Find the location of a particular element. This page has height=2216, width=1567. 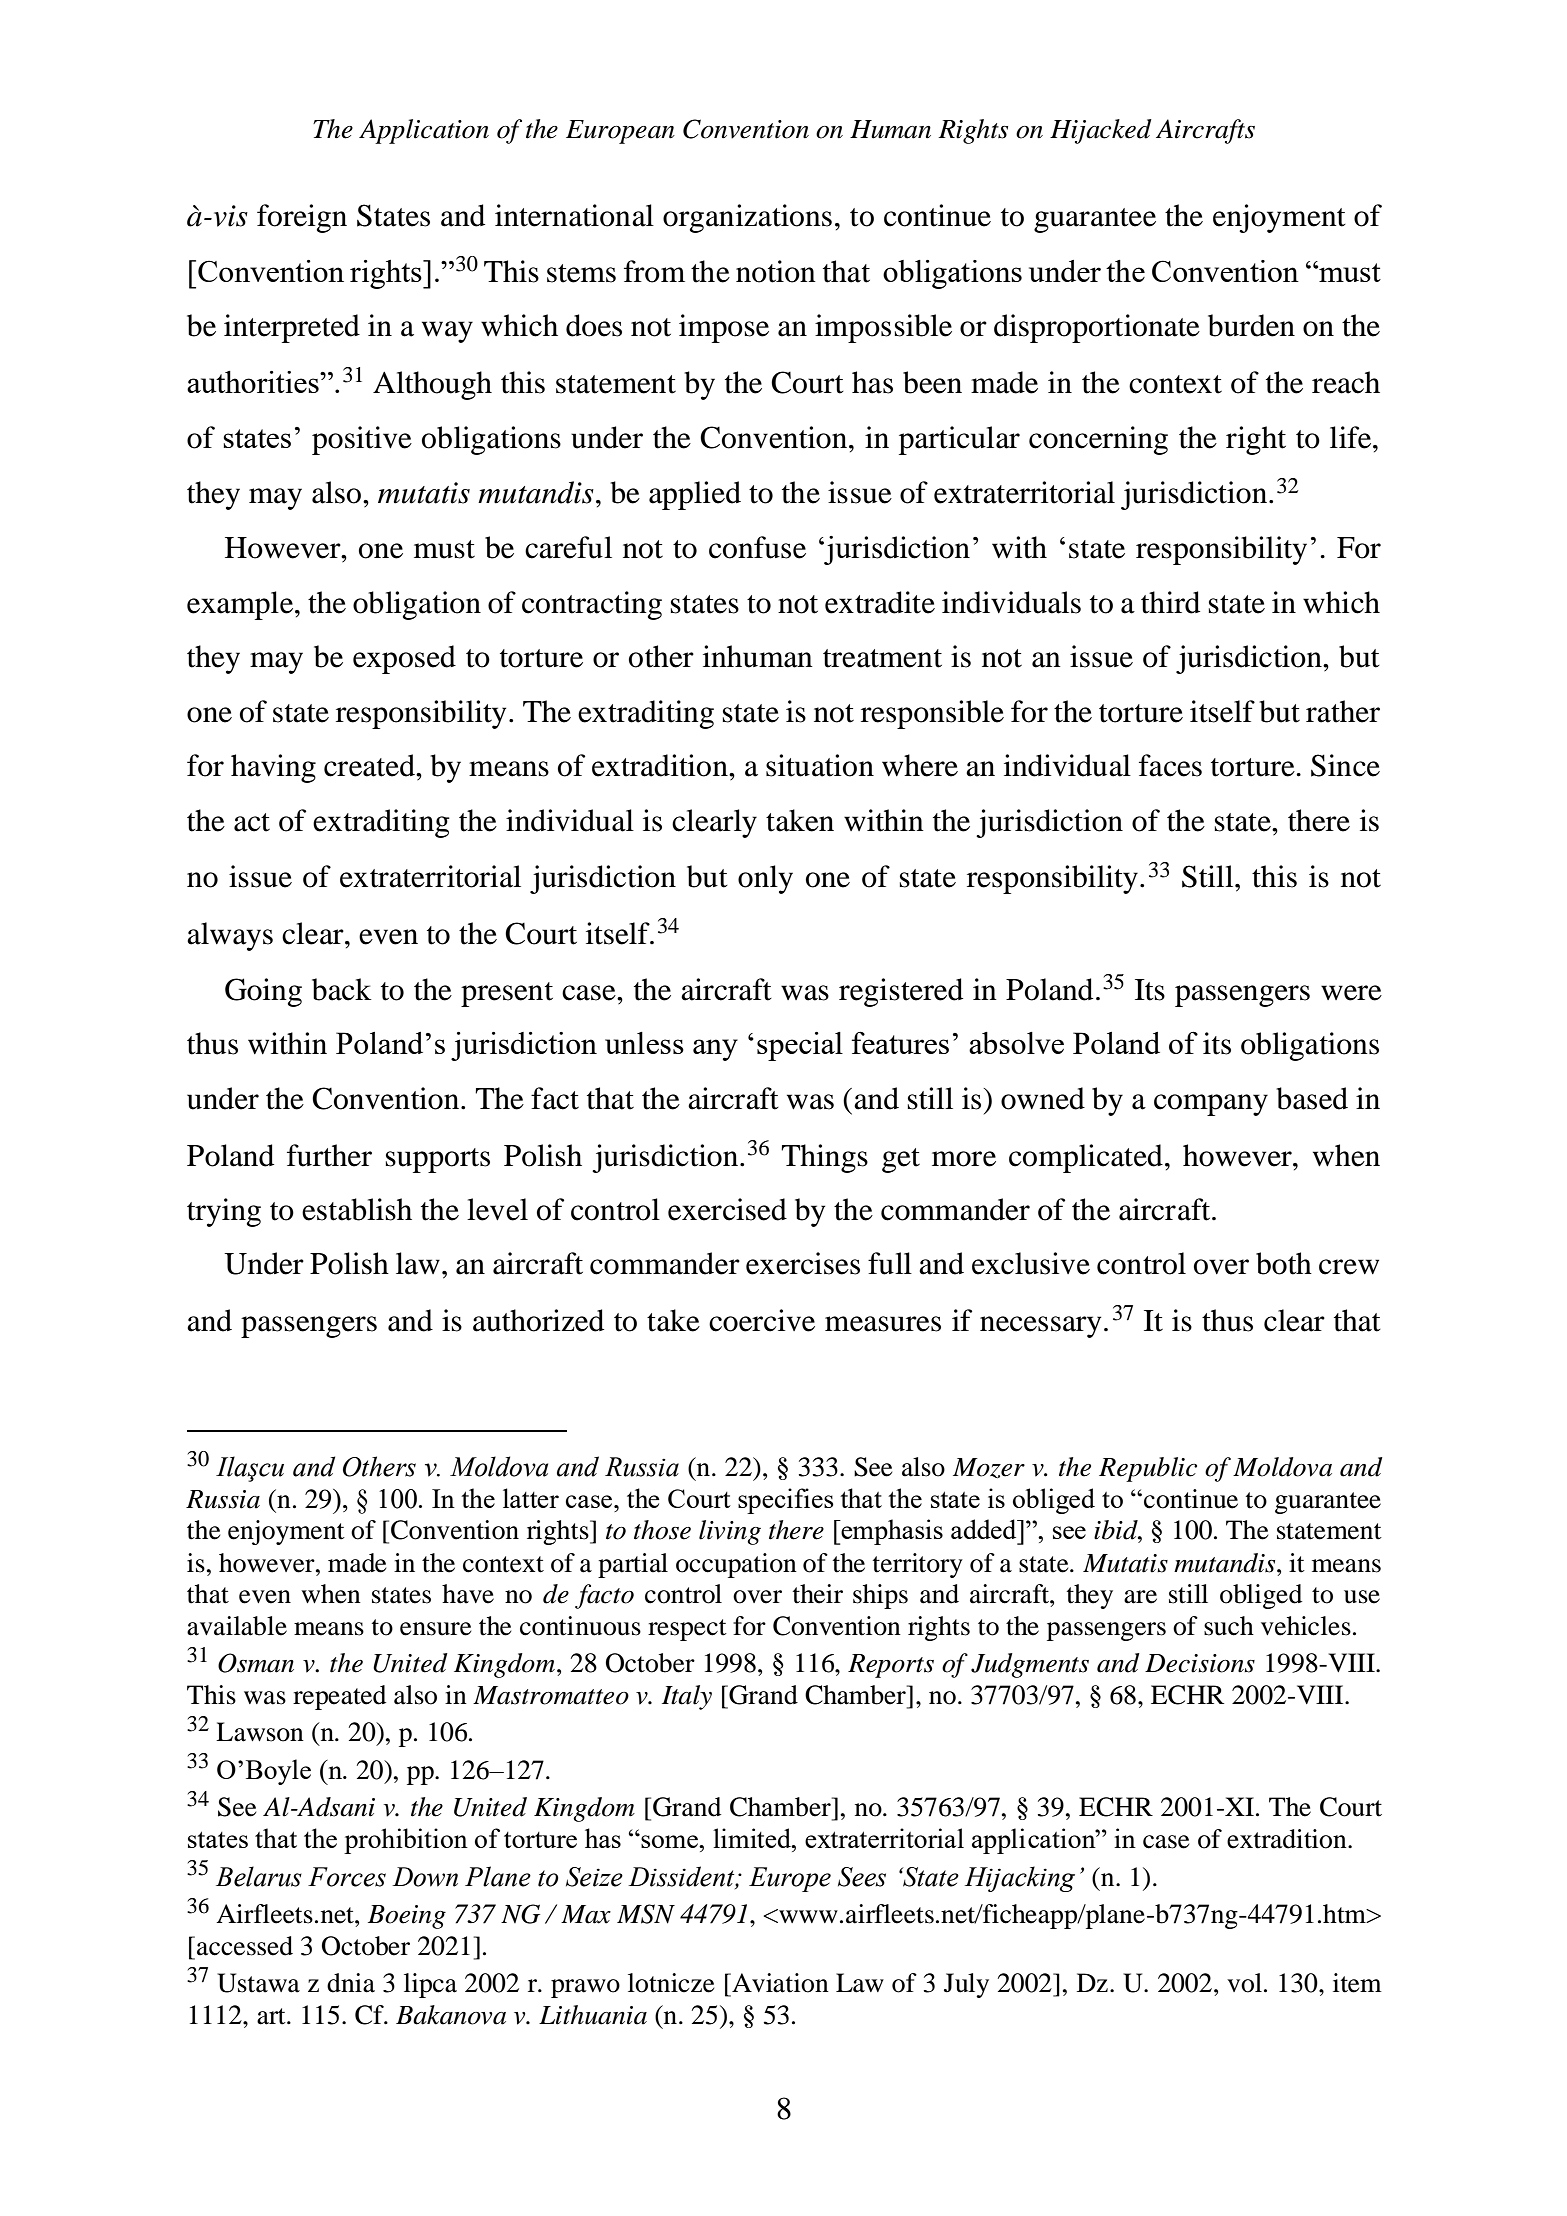

back is located at coordinates (341, 989).
